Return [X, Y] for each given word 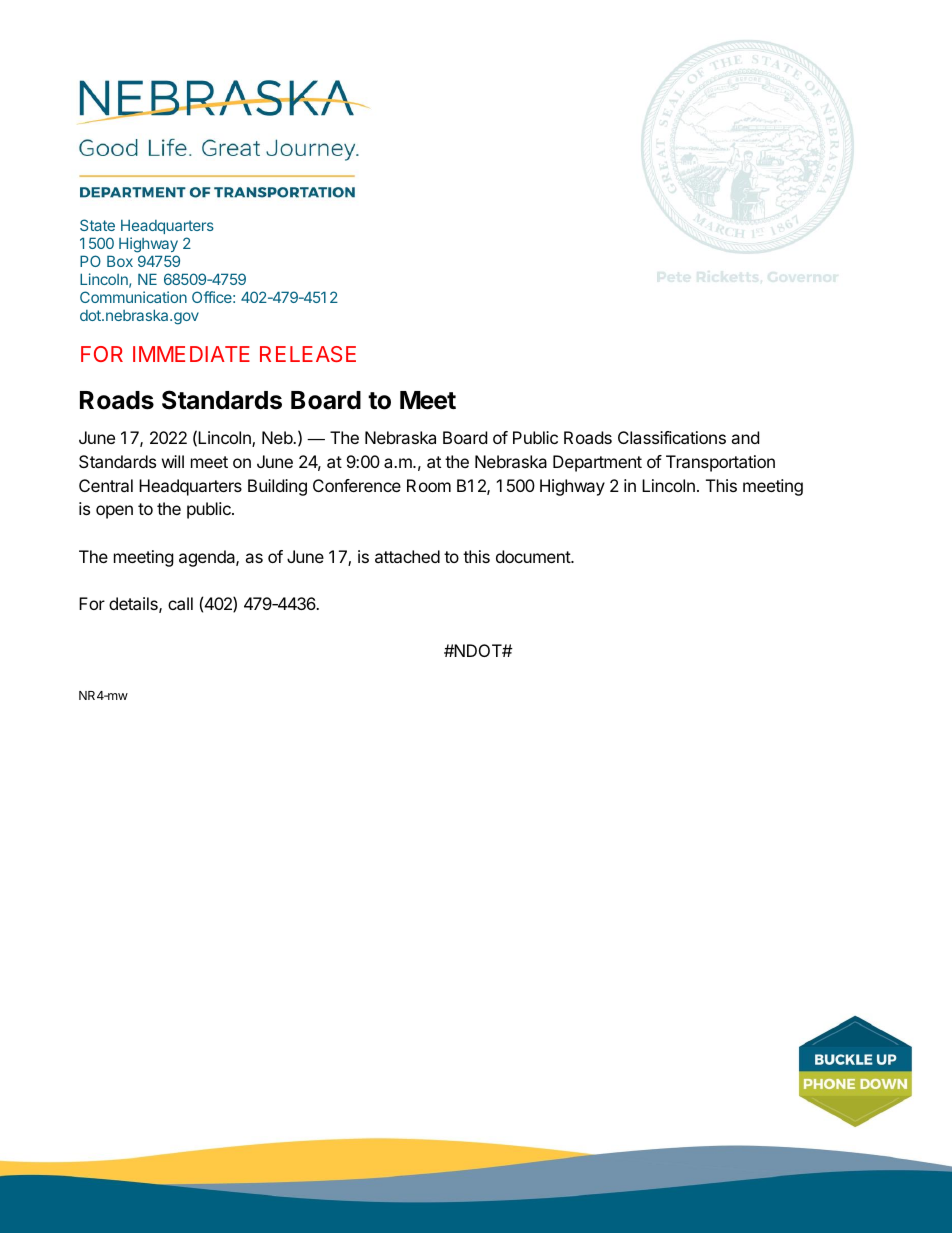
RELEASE [308, 354]
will [173, 461]
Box [120, 261]
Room [429, 485]
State [97, 225]
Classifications [672, 437]
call [180, 603]
